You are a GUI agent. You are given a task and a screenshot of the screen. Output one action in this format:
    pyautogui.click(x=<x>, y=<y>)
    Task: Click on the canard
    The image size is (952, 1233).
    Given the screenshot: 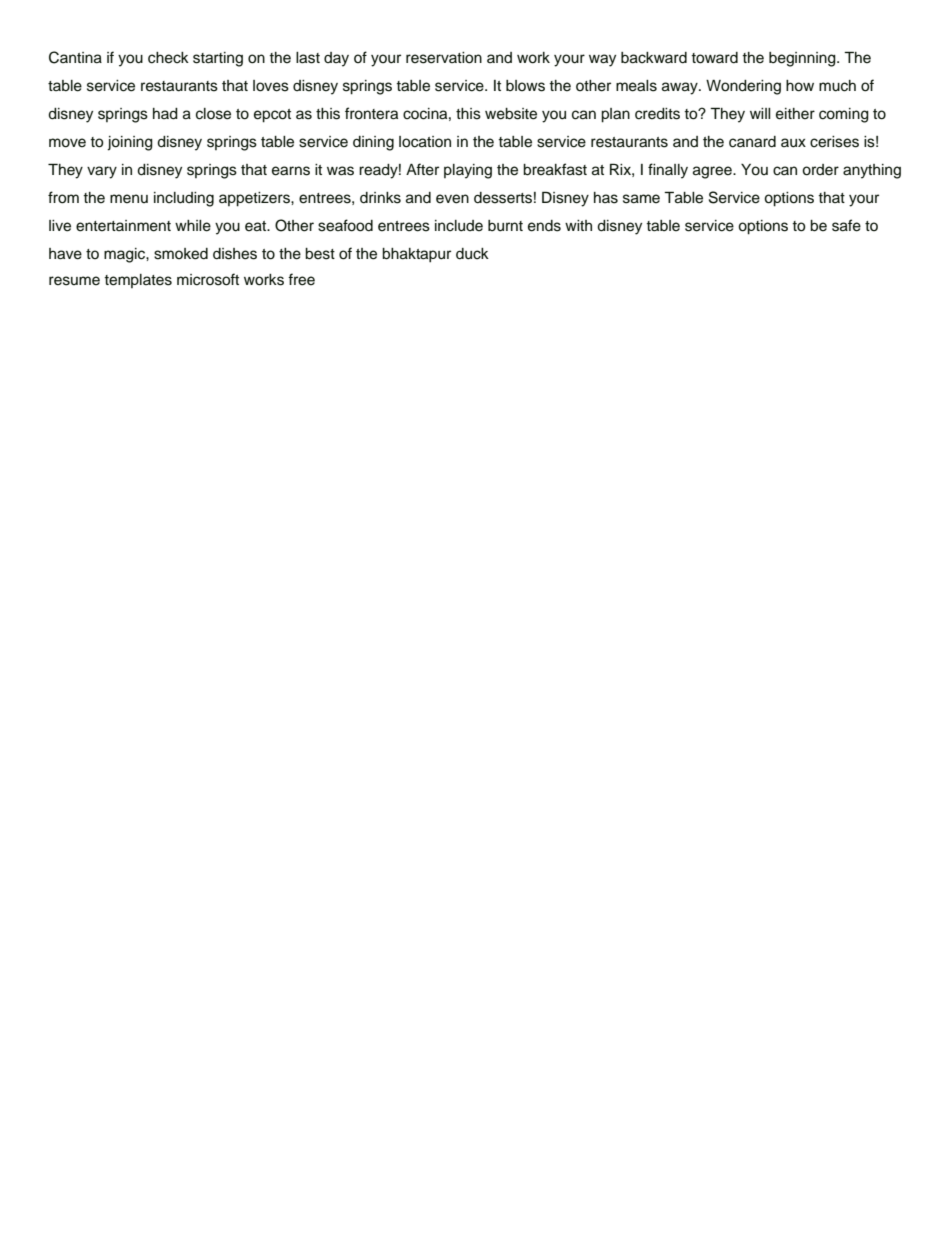 What is the action you would take?
    pyautogui.click(x=752, y=142)
